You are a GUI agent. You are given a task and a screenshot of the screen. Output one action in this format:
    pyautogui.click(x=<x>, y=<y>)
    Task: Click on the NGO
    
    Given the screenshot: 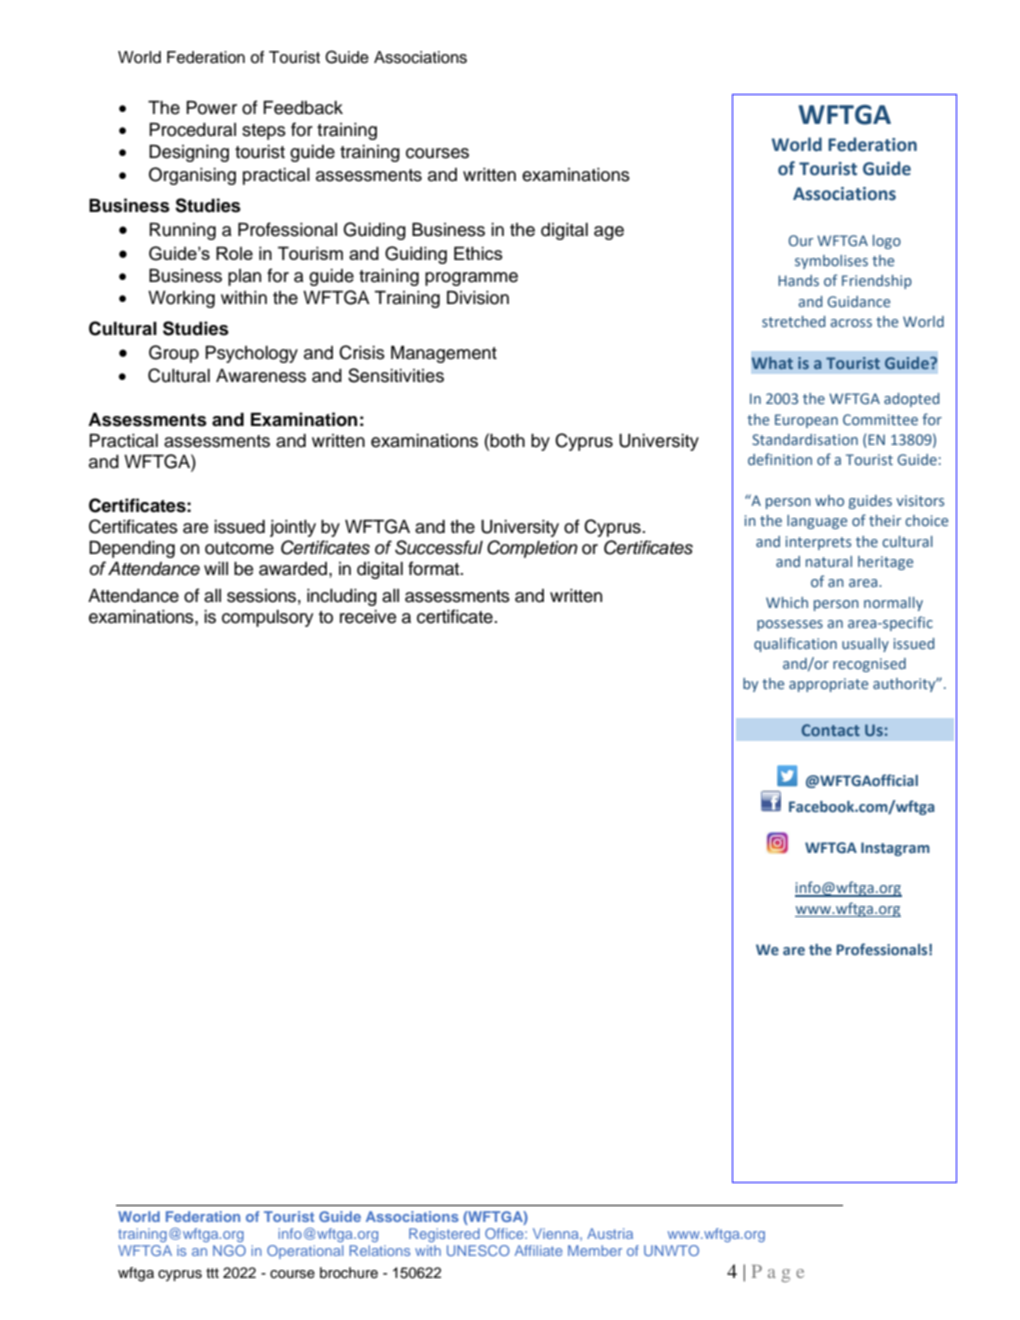 What is the action you would take?
    pyautogui.click(x=229, y=1250)
